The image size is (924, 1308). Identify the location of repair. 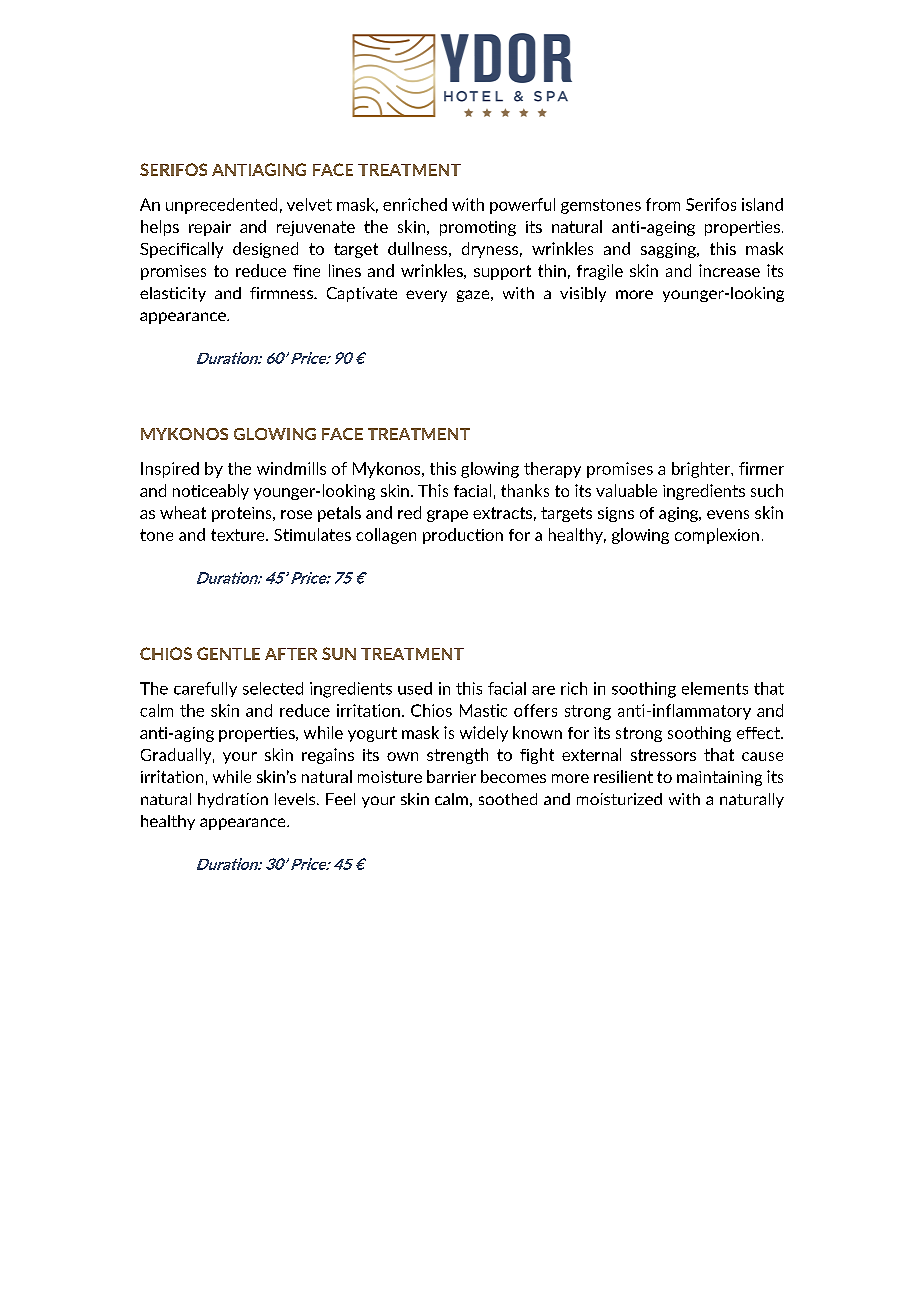
(210, 228).
